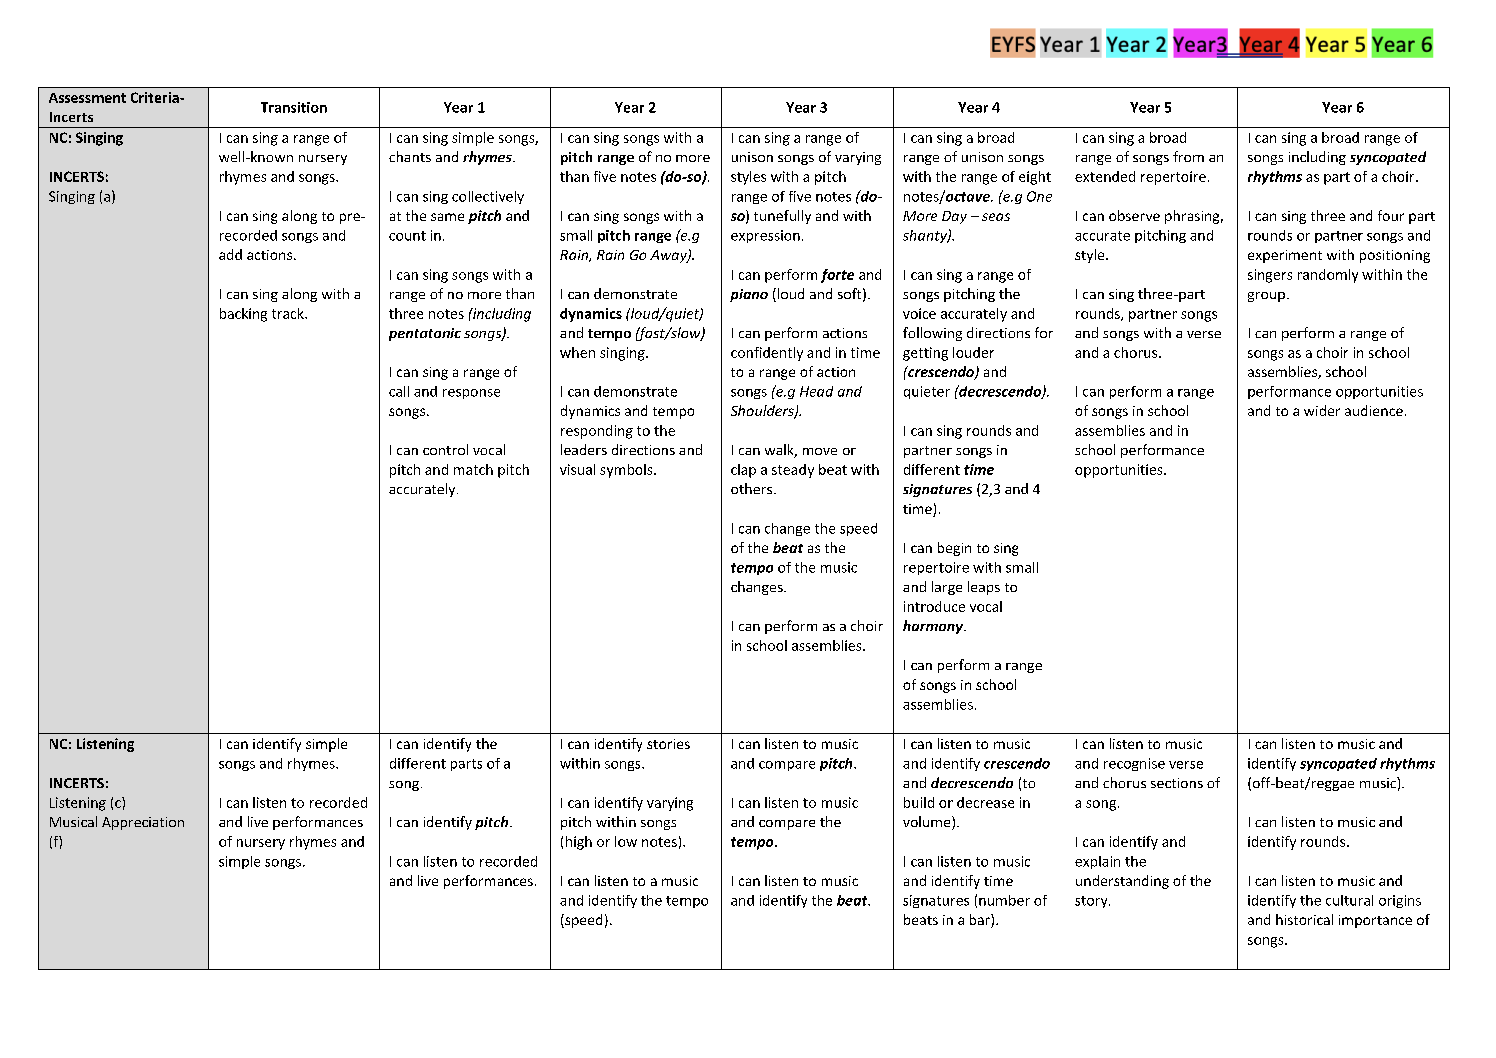 The image size is (1496, 1058). Describe the element at coordinates (399, 391) in the screenshot. I see `call` at that location.
